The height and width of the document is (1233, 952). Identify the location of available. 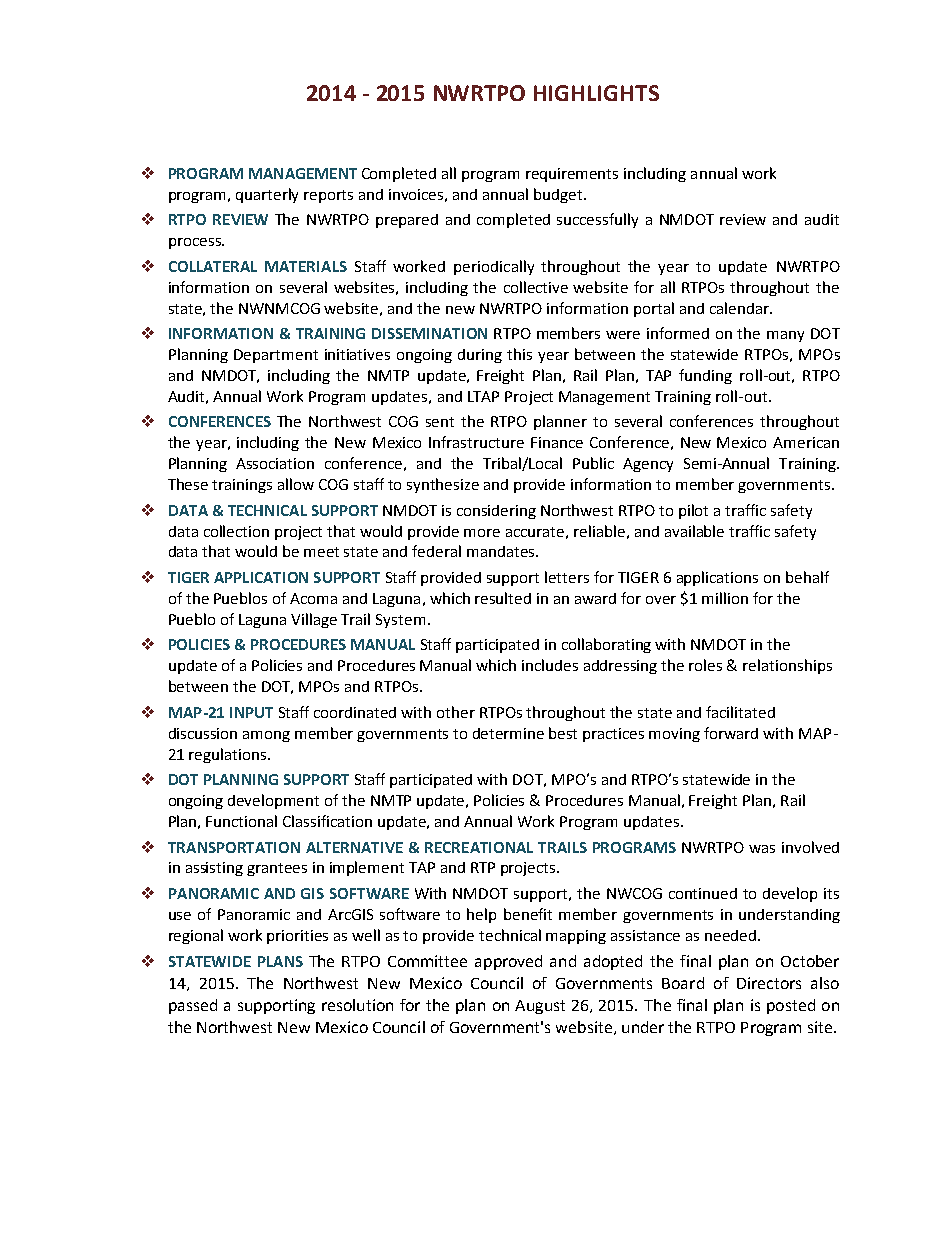
(694, 531).
